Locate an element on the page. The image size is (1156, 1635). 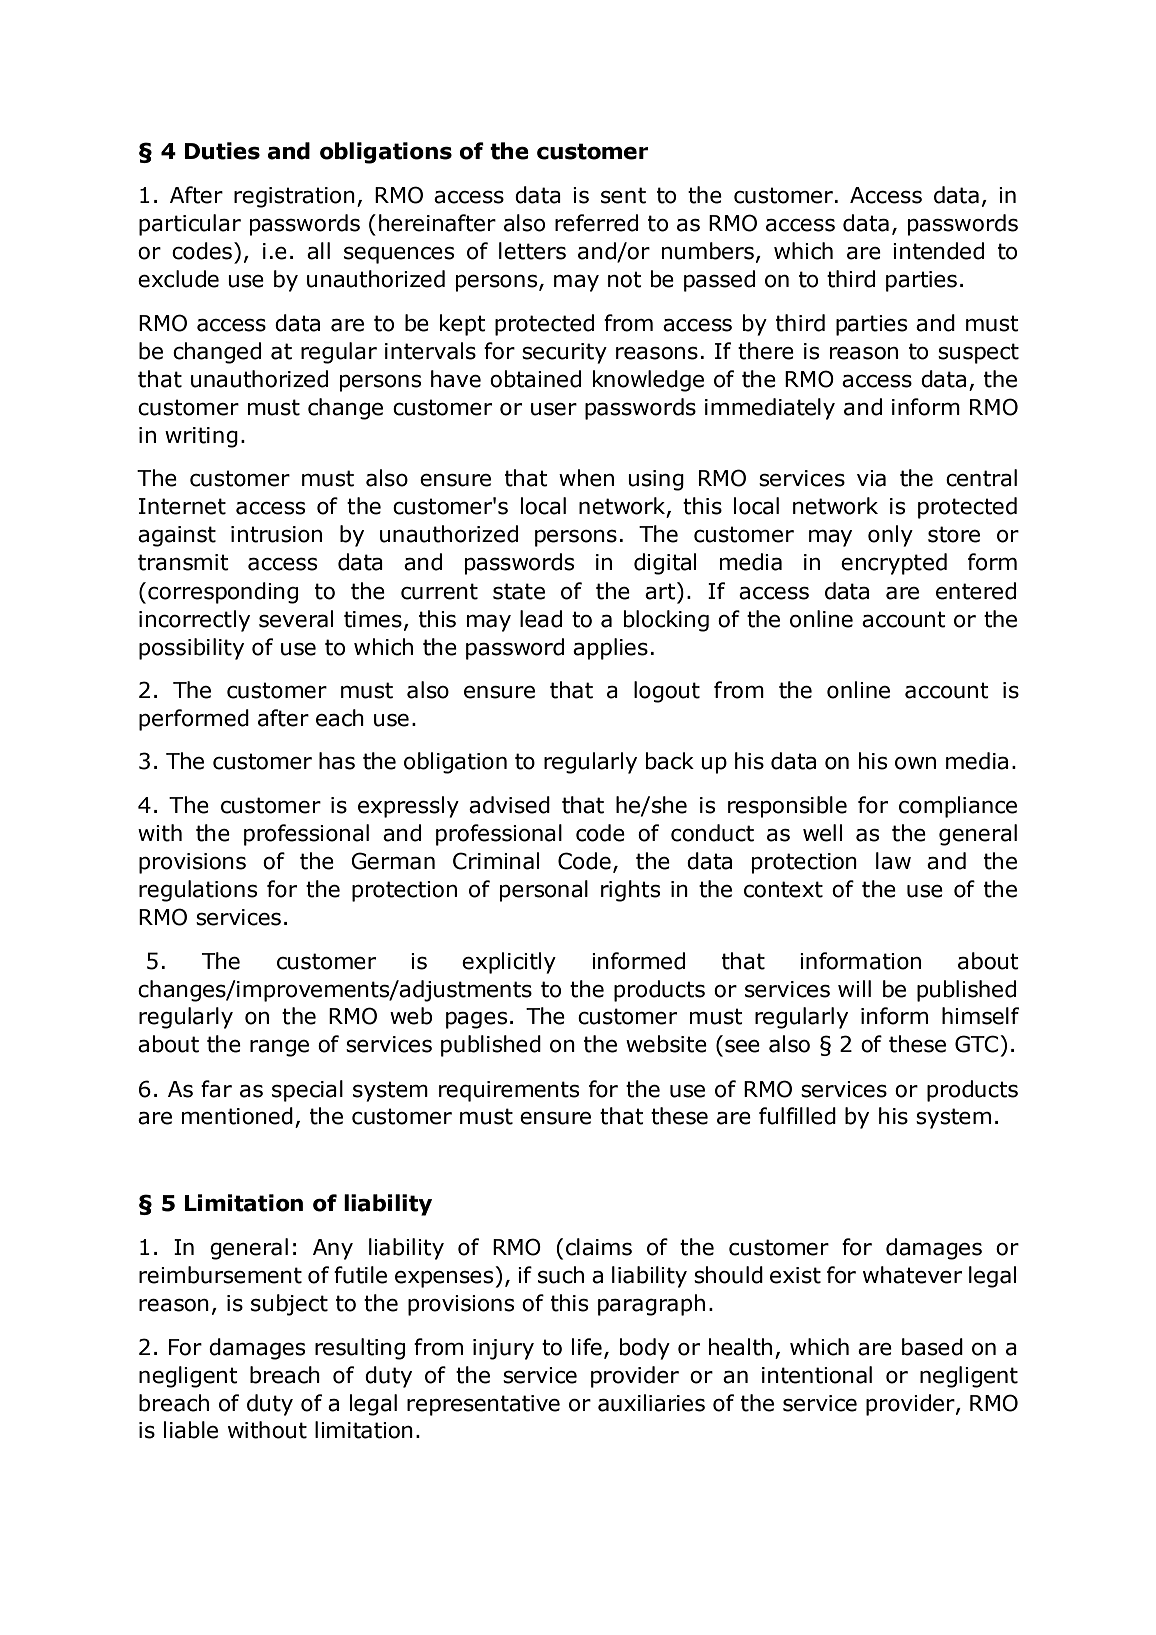
intended is located at coordinates (938, 251).
